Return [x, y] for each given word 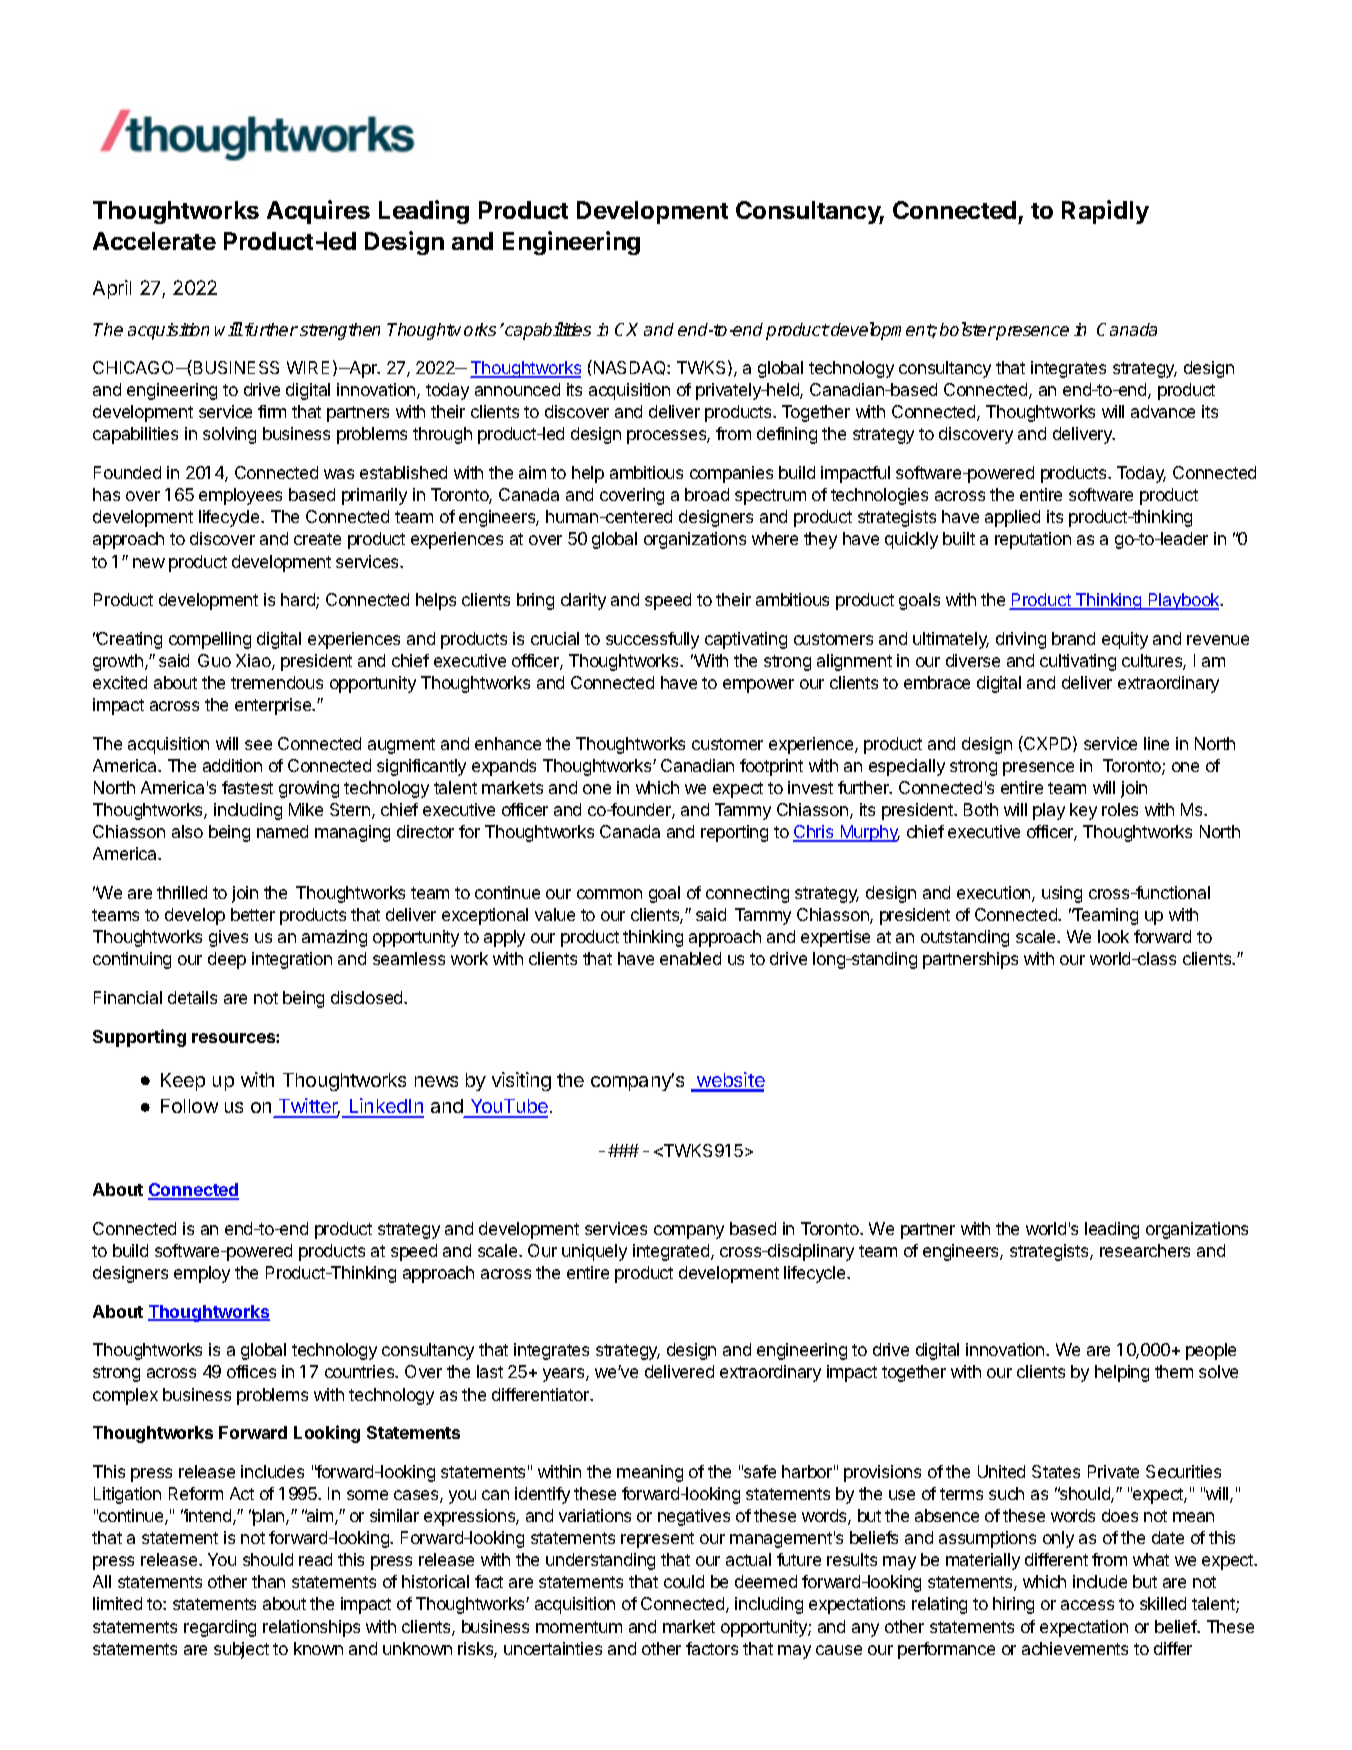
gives [228, 938]
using [1062, 894]
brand [1073, 638]
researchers [1145, 1250]
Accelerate [154, 241]
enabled [690, 958]
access [1087, 1605]
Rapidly [1105, 212]
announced [517, 389]
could [684, 1581]
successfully [652, 640]
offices [251, 1371]
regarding [220, 1628]
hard [299, 601]
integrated [672, 1252]
